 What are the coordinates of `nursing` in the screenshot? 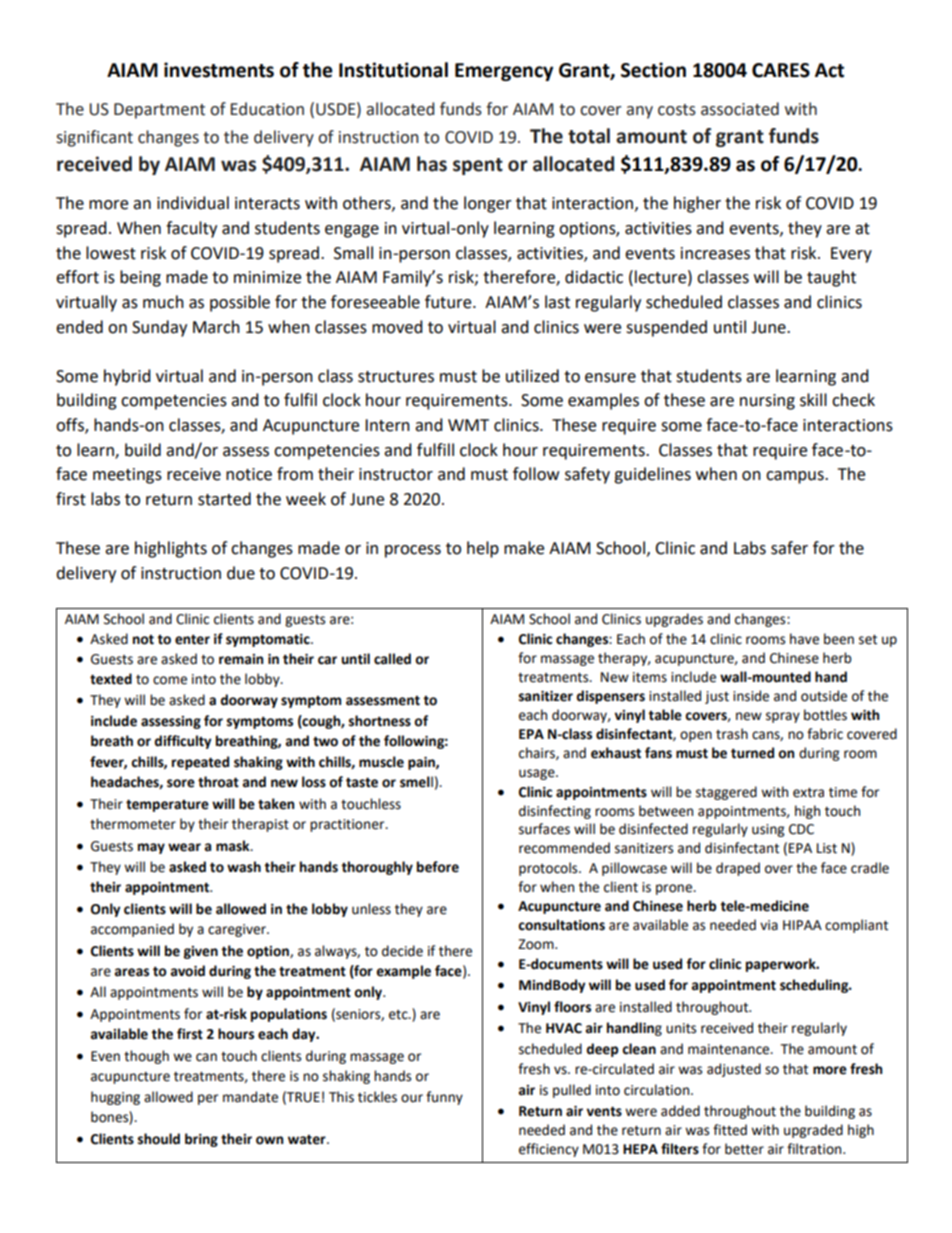 It's located at (767, 402).
